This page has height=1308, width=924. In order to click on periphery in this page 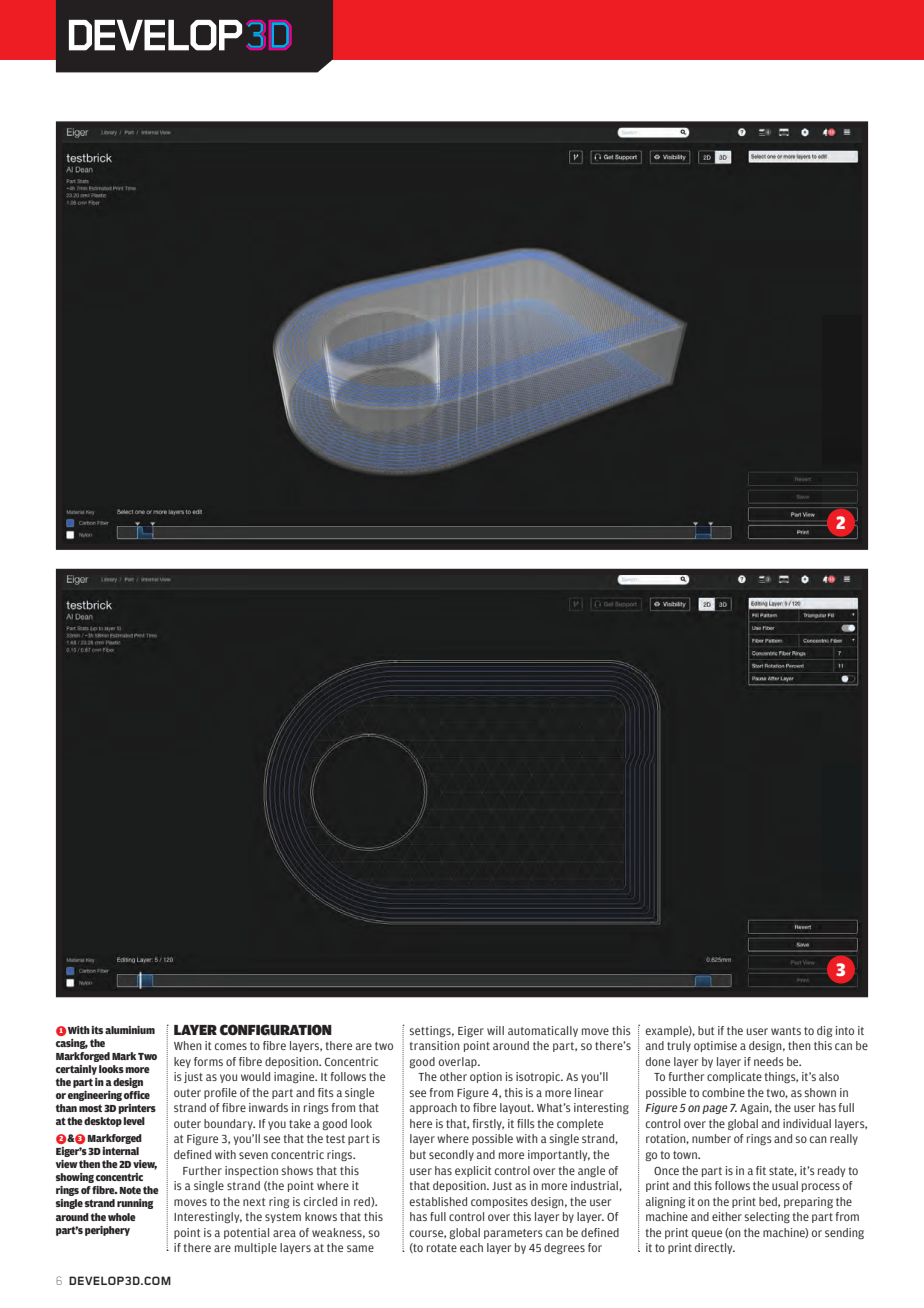, I will do `click(107, 1231)`.
